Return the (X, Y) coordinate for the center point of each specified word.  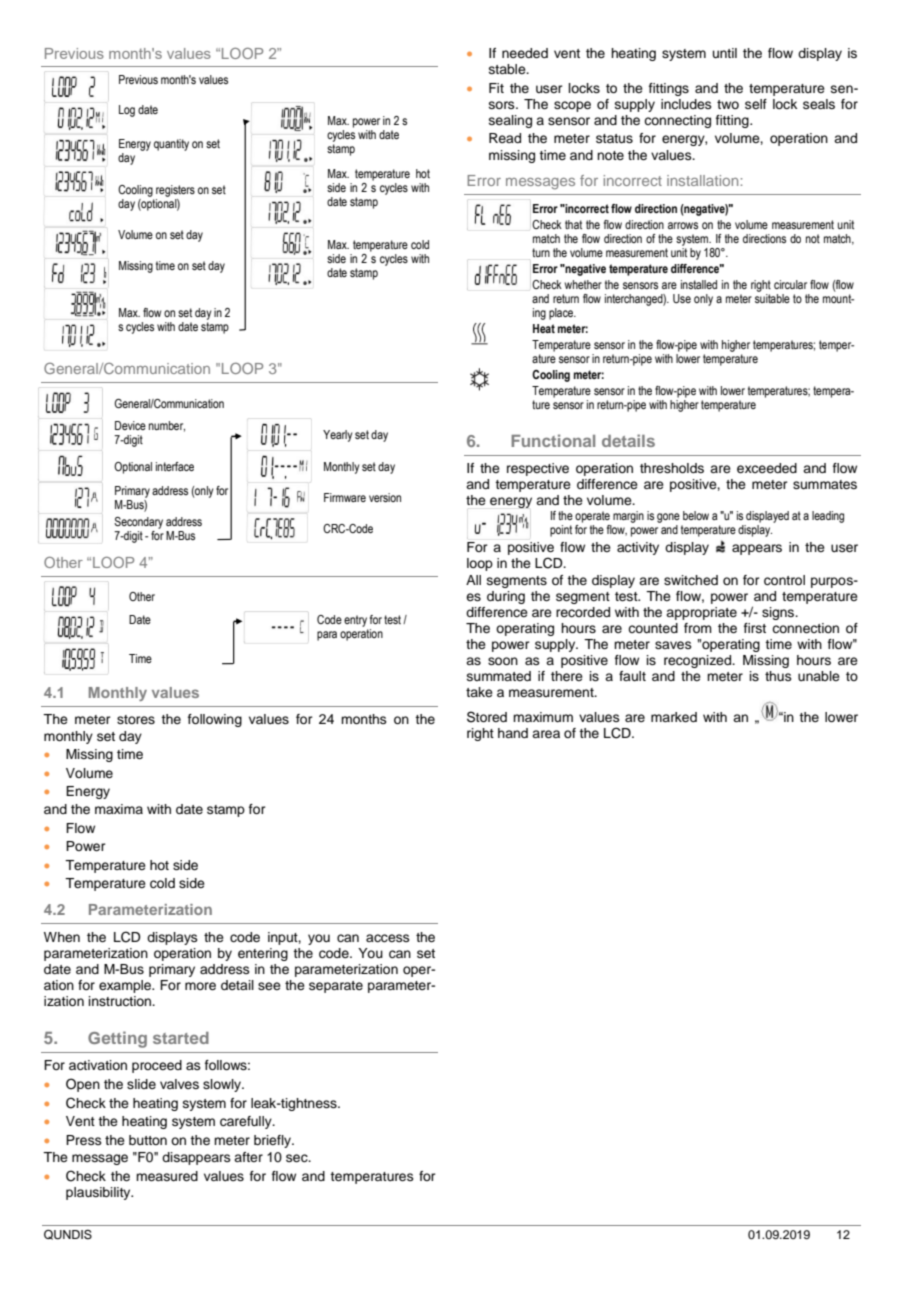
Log (127, 111)
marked (674, 717)
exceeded (767, 468)
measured (167, 1176)
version (385, 497)
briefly (273, 1141)
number (167, 426)
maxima (119, 809)
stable (508, 69)
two (728, 104)
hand (513, 733)
